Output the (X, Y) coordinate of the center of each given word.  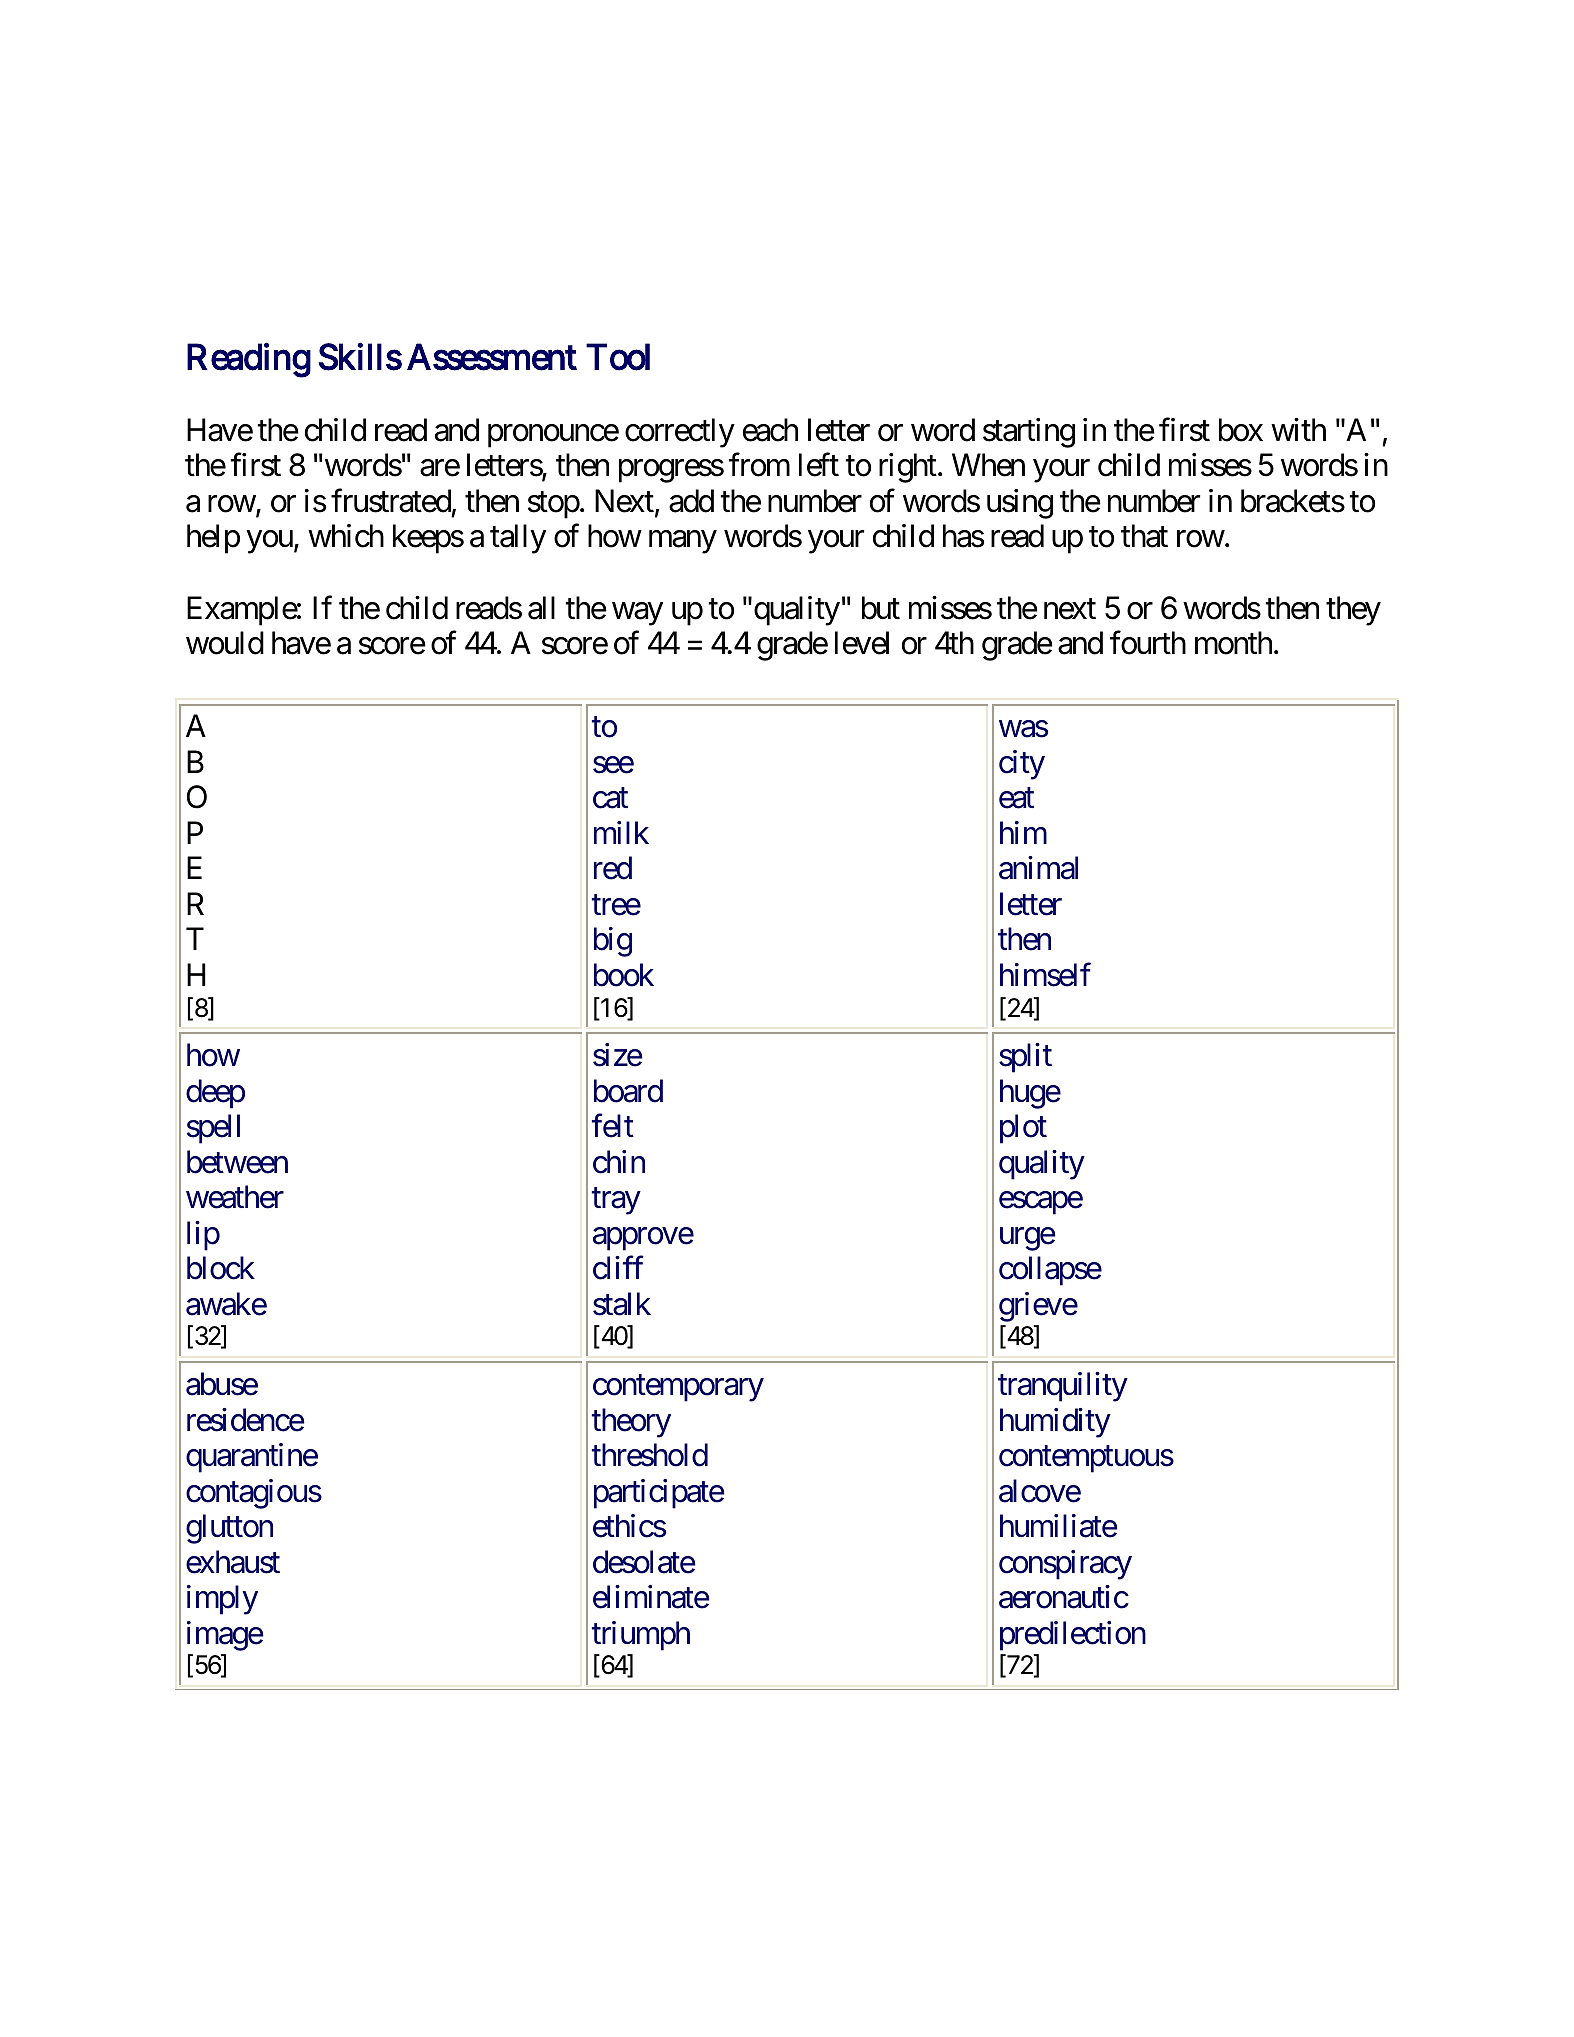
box (1241, 430)
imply (222, 1600)
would (225, 643)
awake (226, 1304)
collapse (1050, 1271)
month (1233, 643)
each (770, 430)
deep (215, 1094)
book (624, 975)
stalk (622, 1304)
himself (1045, 974)
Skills (360, 356)
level (862, 643)
